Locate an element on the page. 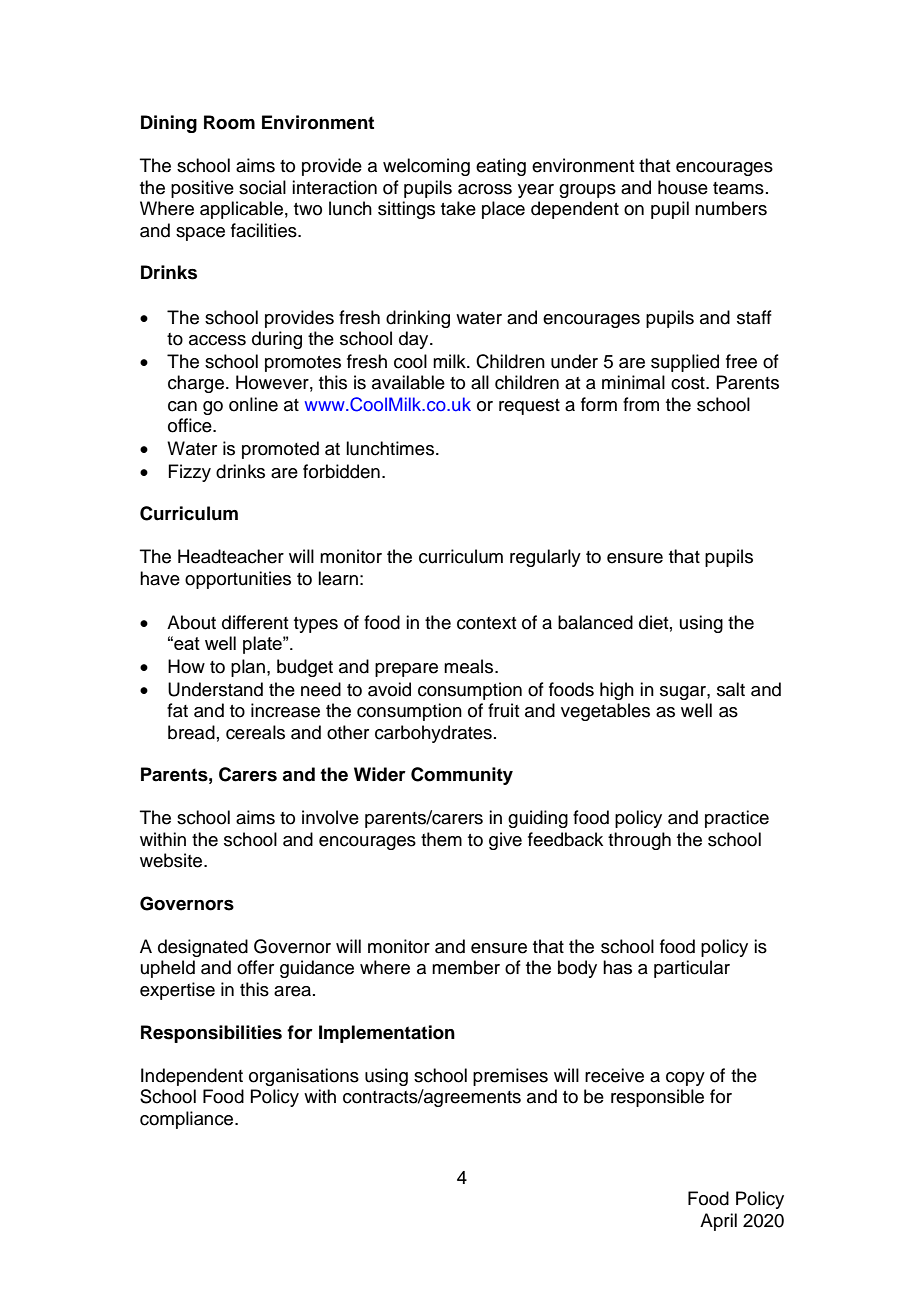  compliance is located at coordinates (188, 1120).
